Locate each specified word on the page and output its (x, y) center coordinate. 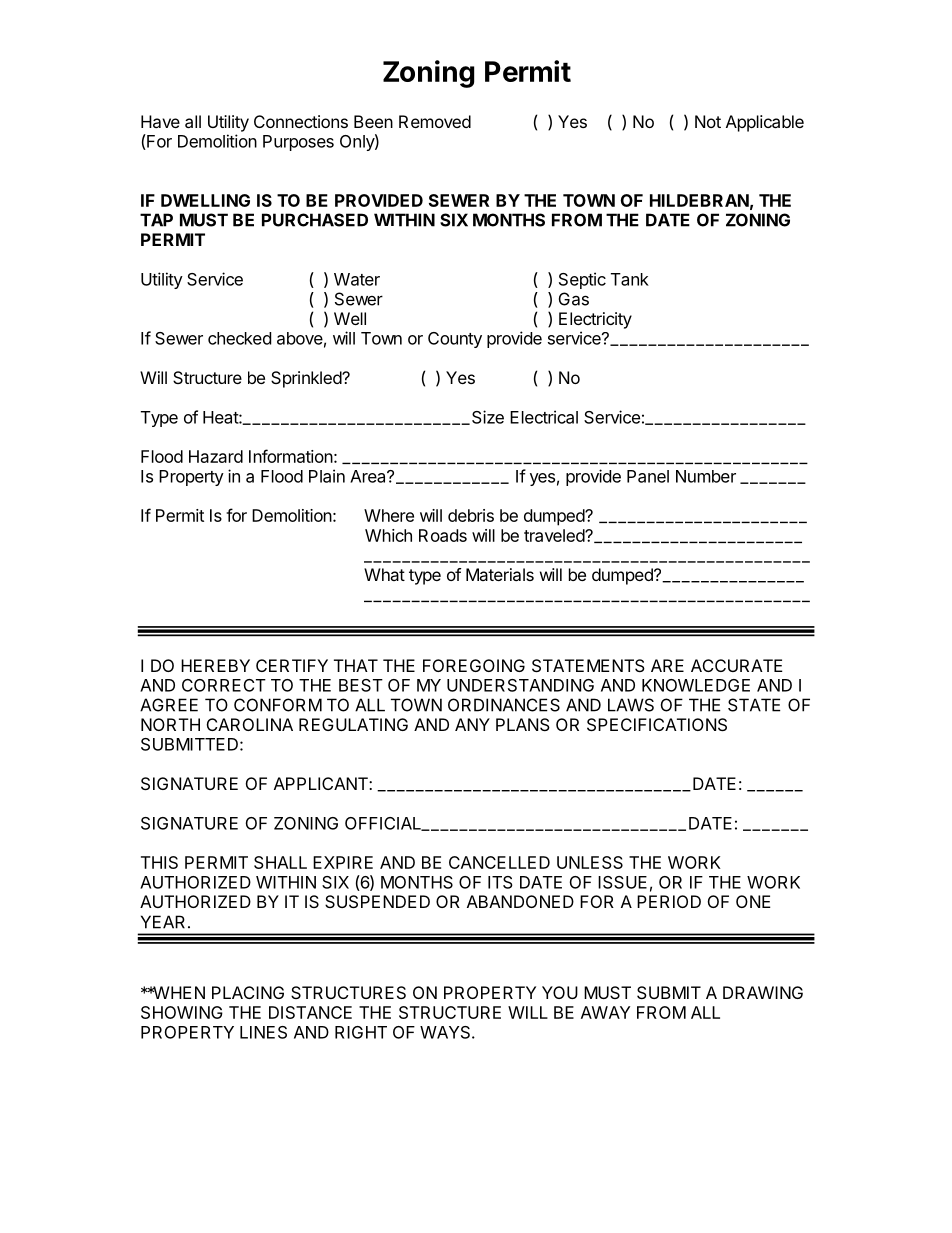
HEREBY (215, 665)
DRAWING (763, 992)
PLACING (248, 992)
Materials (500, 574)
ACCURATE (737, 665)
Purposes (298, 143)
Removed (435, 121)
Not (708, 121)
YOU (560, 992)
